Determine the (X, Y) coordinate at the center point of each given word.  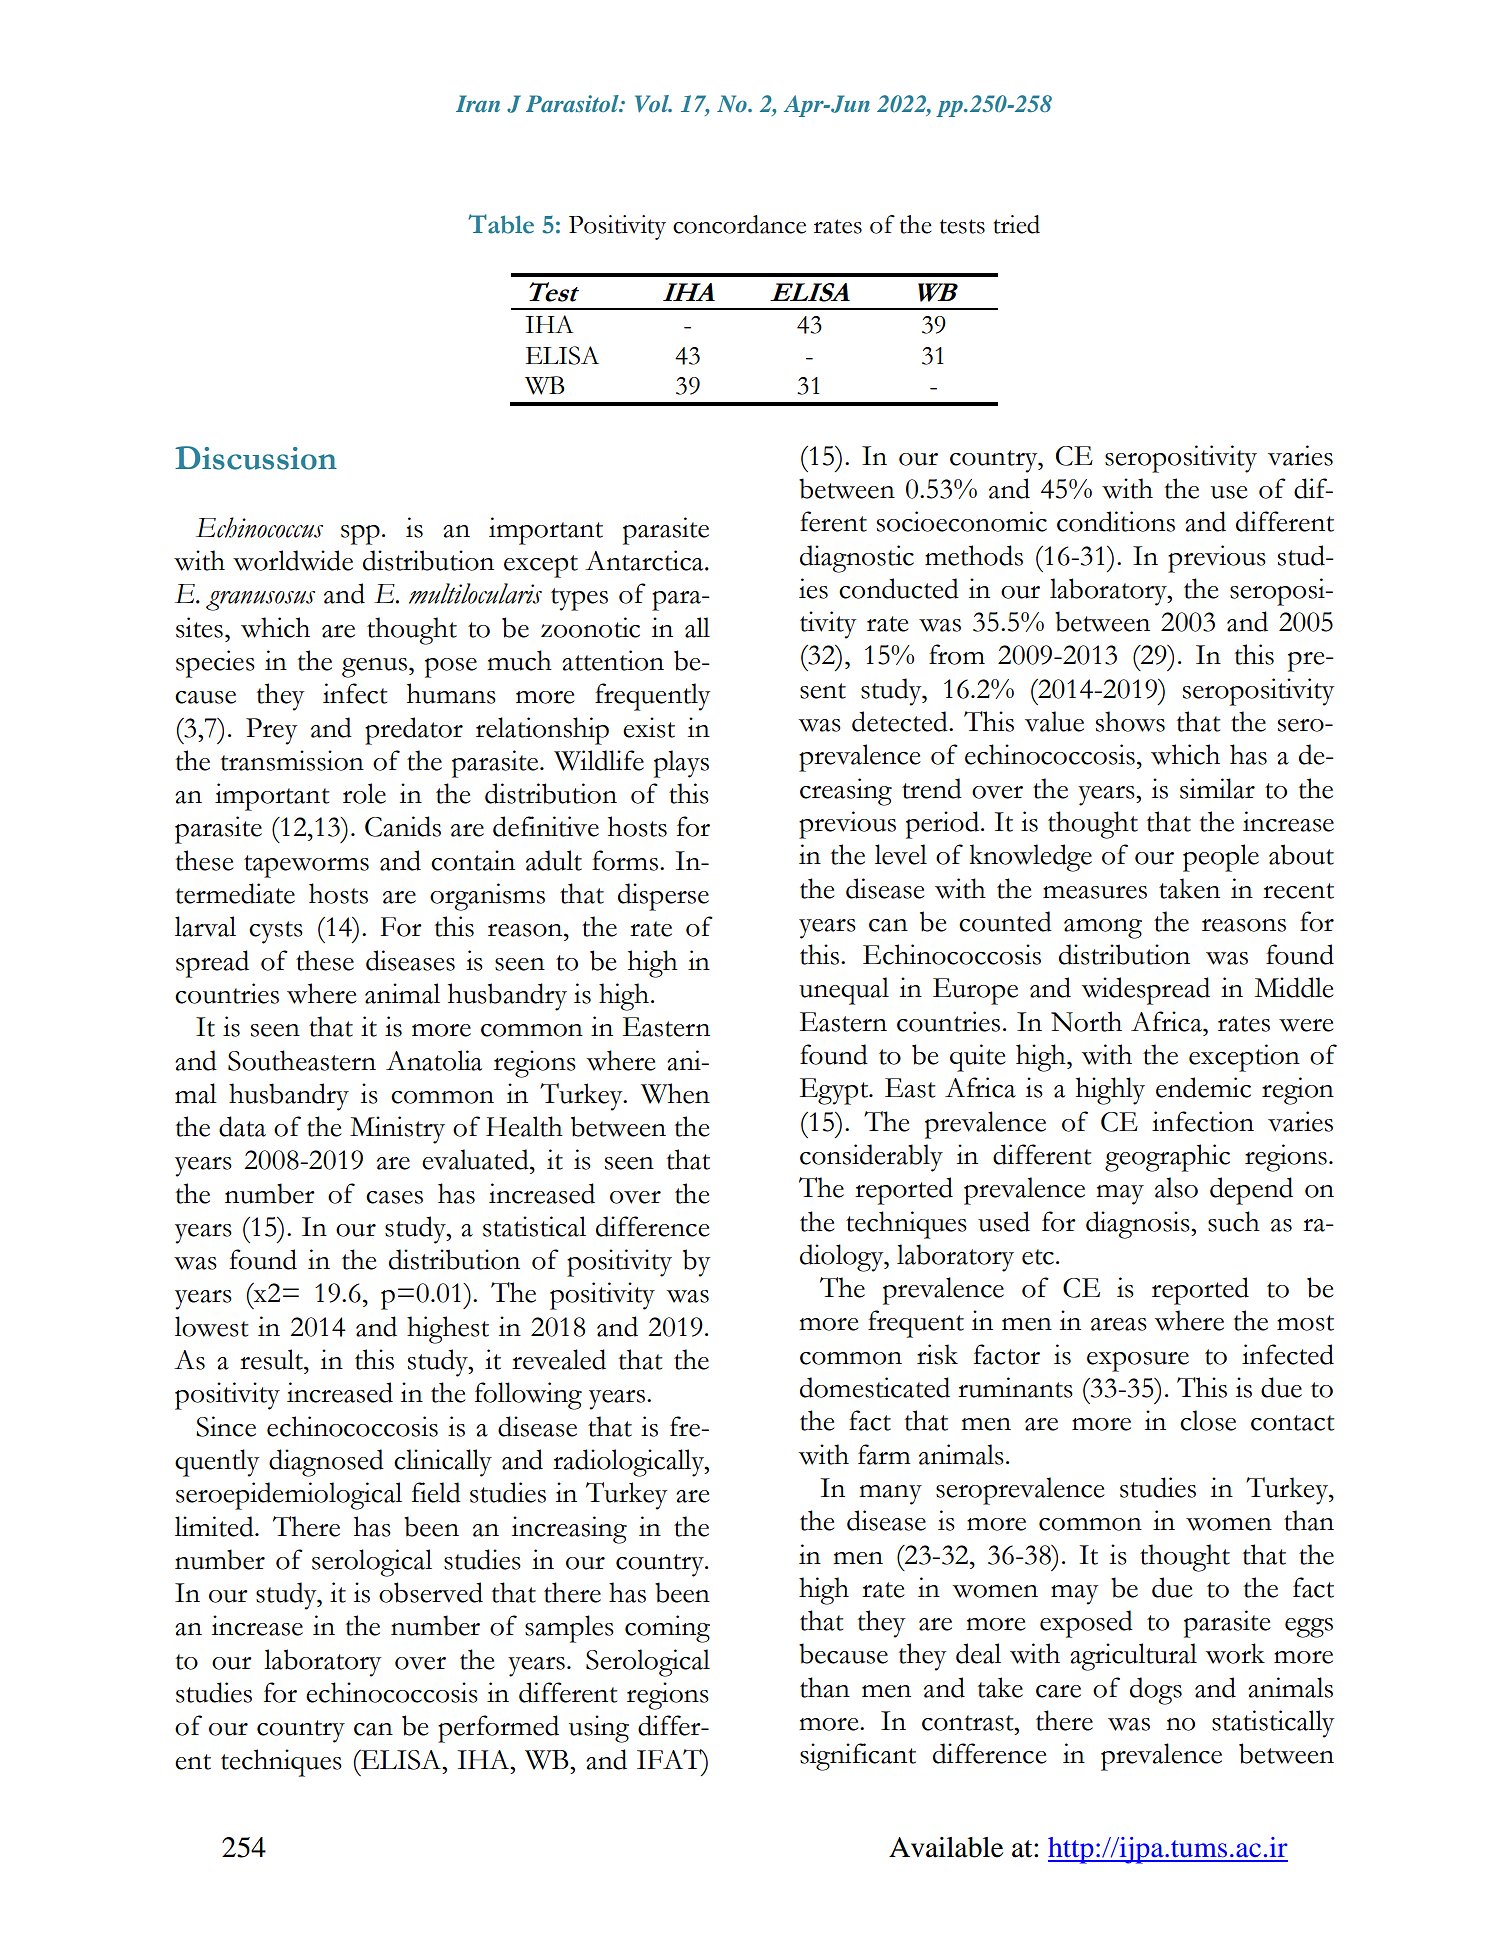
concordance (739, 224)
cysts (276, 932)
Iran (478, 103)
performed (498, 1729)
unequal (844, 991)
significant (858, 1757)
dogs (1156, 1691)
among (1103, 929)
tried (1016, 224)
